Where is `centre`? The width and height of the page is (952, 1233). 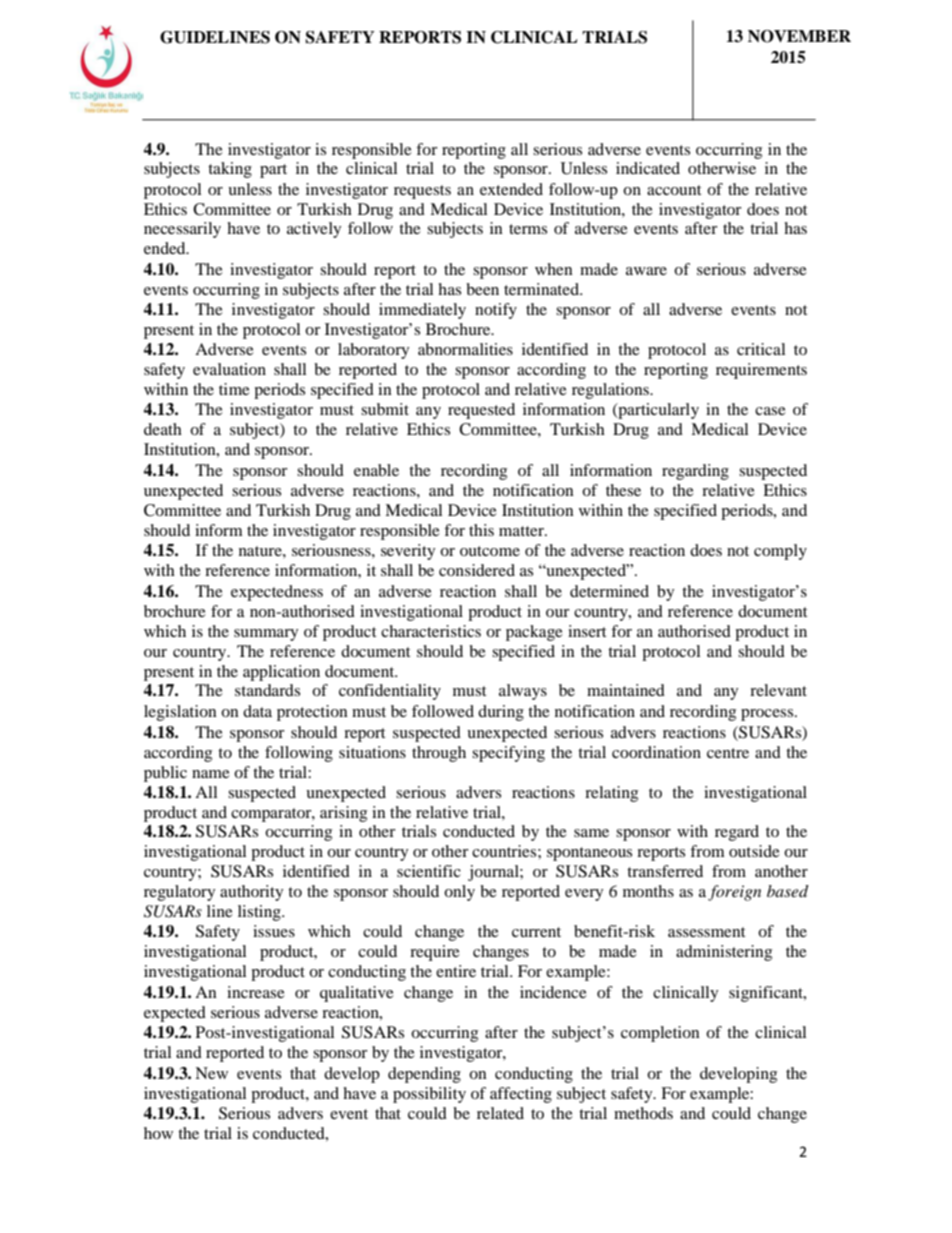 centre is located at coordinates (728, 753).
